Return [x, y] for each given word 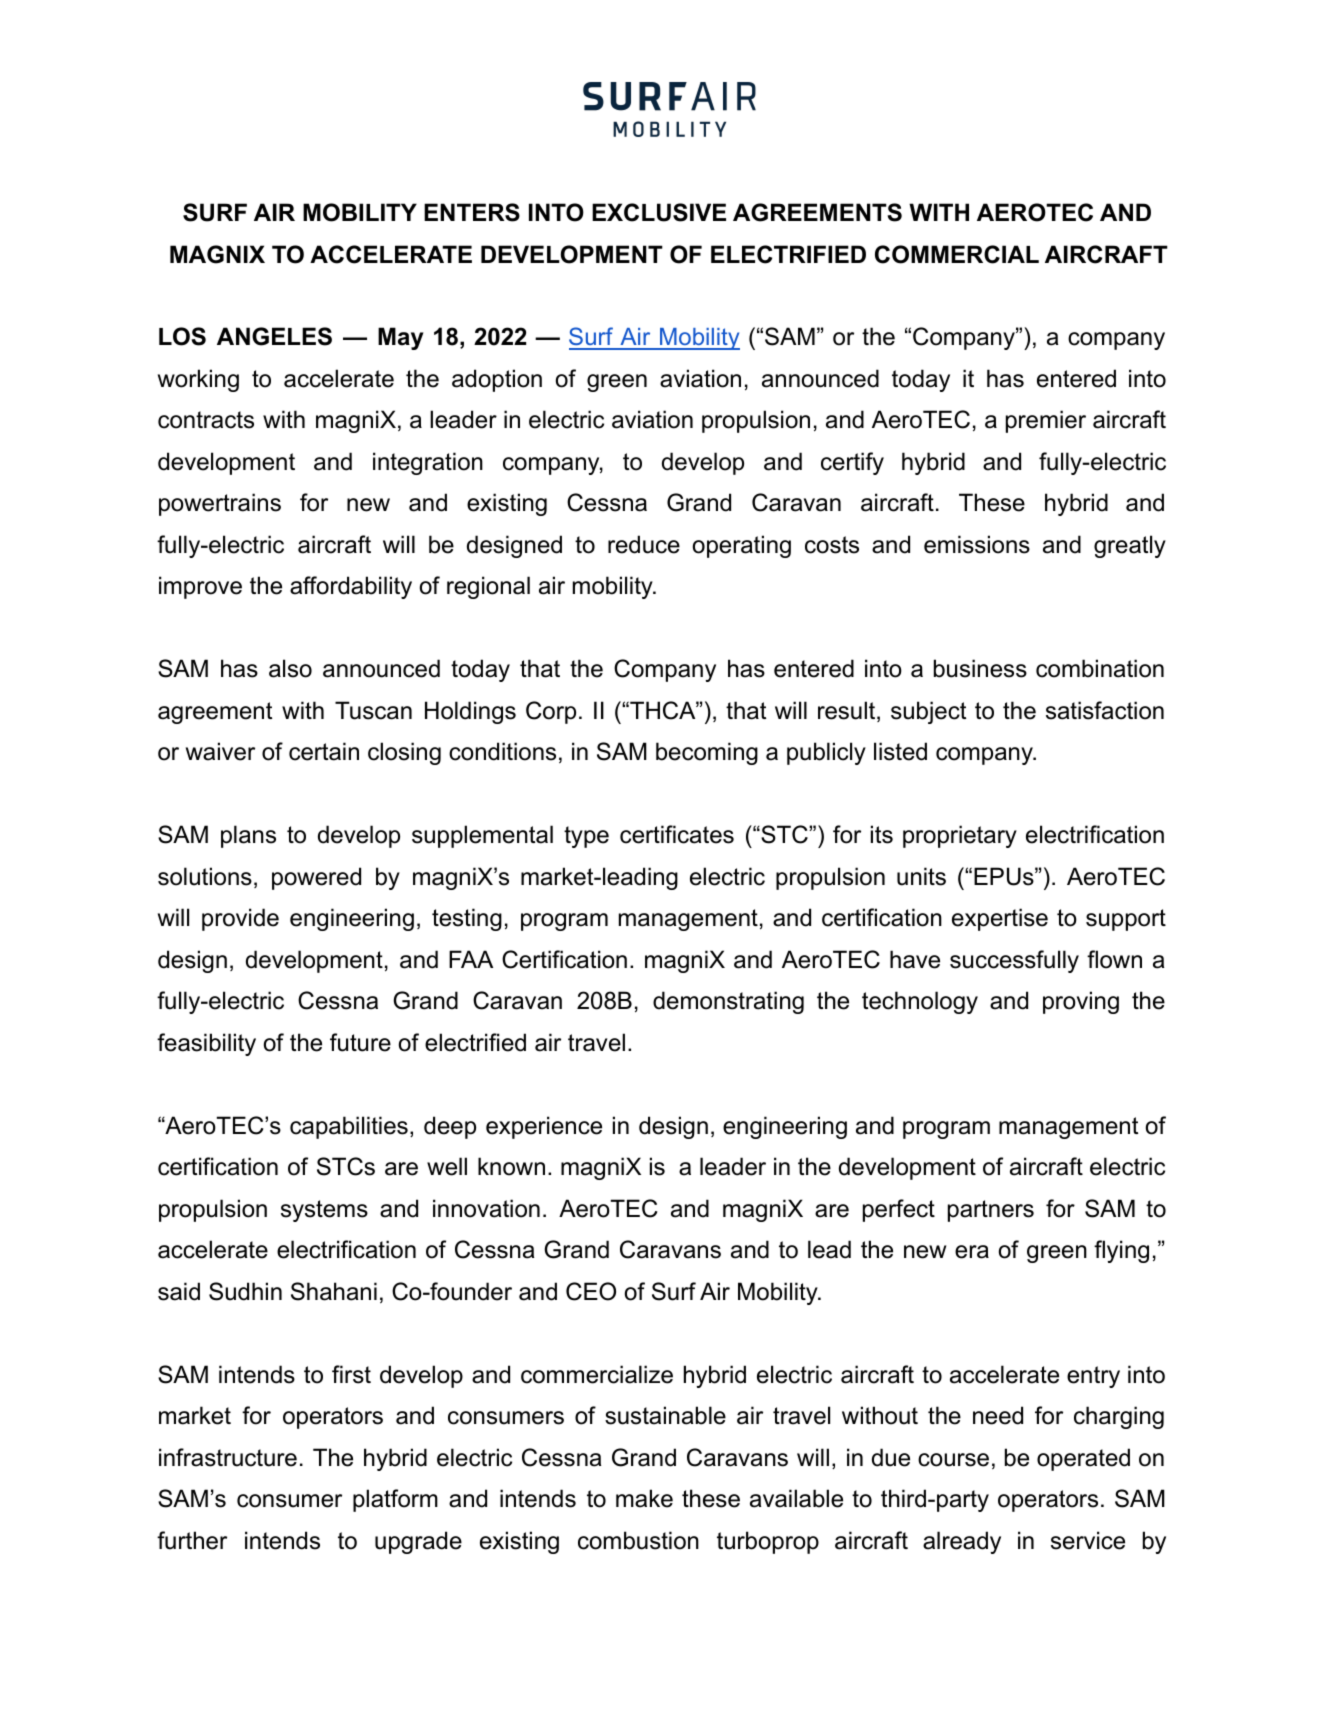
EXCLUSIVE [659, 212]
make [644, 1498]
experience [544, 1127]
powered [316, 878]
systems [324, 1211]
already [962, 1542]
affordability [351, 587]
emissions [977, 544]
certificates [677, 834]
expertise [1000, 919]
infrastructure [228, 1457]
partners [991, 1211]
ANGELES [274, 336]
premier [1046, 421]
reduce [644, 544]
